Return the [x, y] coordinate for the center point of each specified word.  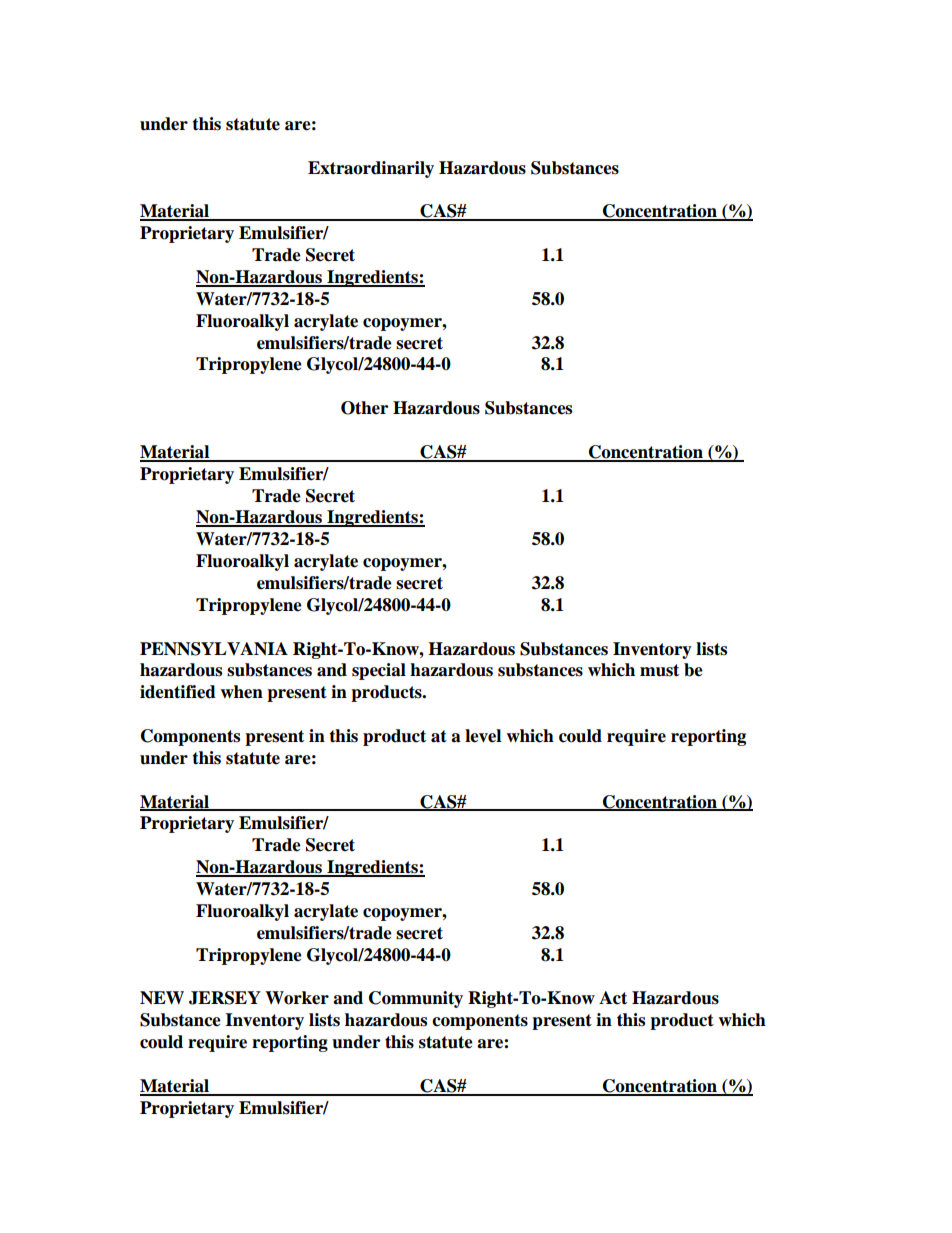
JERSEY [225, 998]
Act [613, 998]
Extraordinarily [371, 169]
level [483, 736]
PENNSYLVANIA [214, 649]
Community [416, 999]
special [379, 671]
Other [364, 408]
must [659, 670]
